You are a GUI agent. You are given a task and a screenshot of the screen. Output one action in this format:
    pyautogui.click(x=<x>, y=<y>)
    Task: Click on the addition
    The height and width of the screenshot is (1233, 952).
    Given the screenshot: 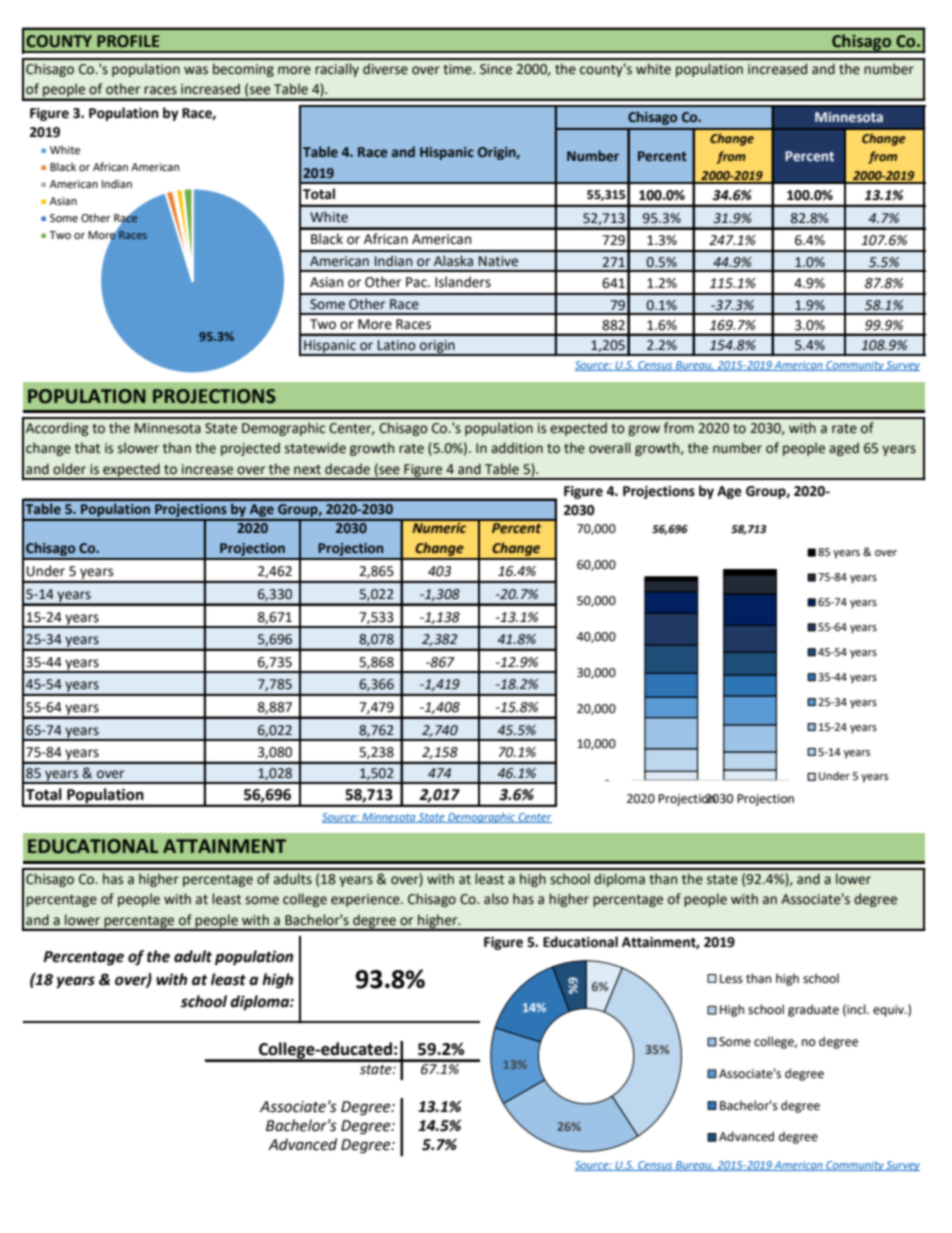 What is the action you would take?
    pyautogui.click(x=517, y=448)
